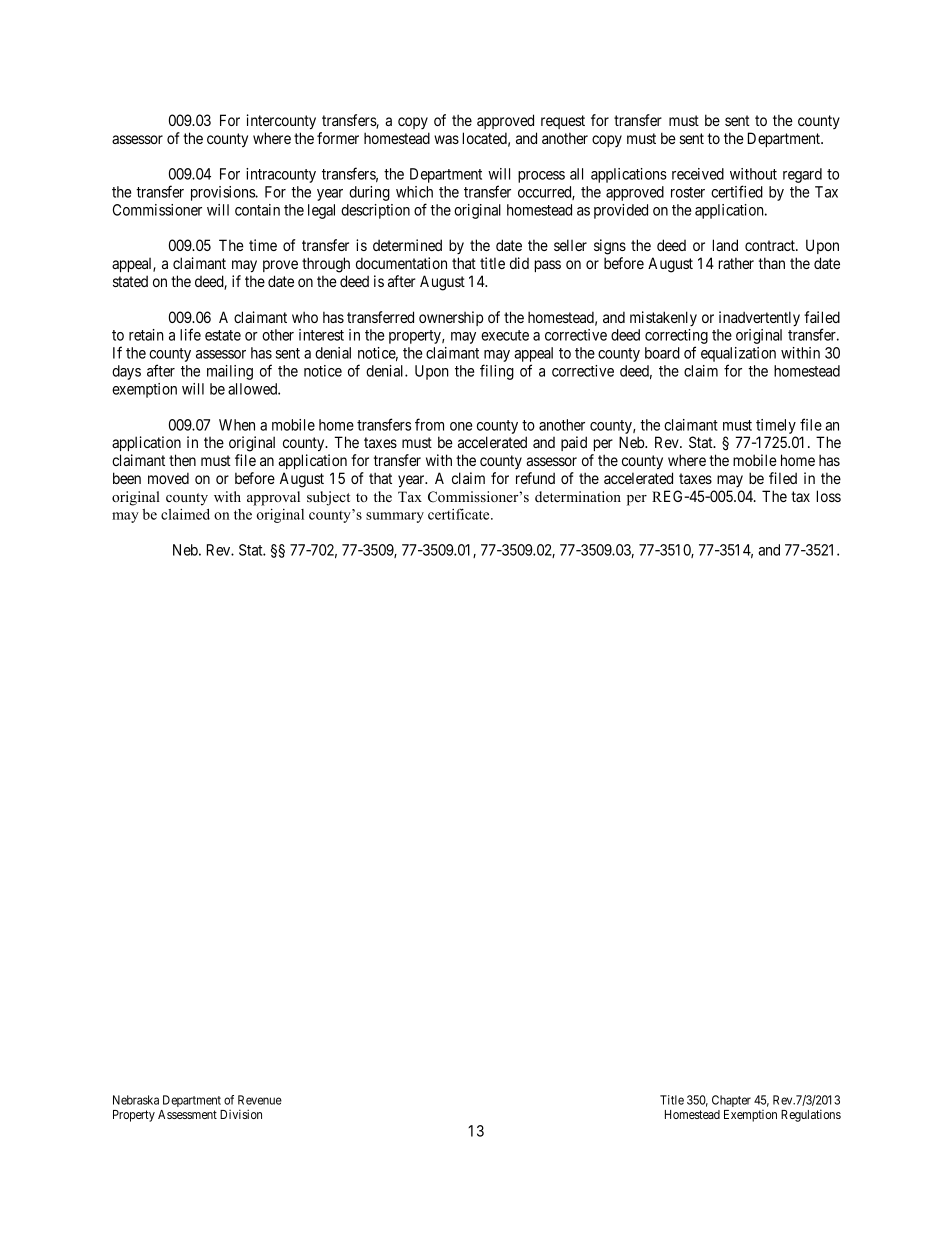  I want to click on certificate, so click(460, 514).
